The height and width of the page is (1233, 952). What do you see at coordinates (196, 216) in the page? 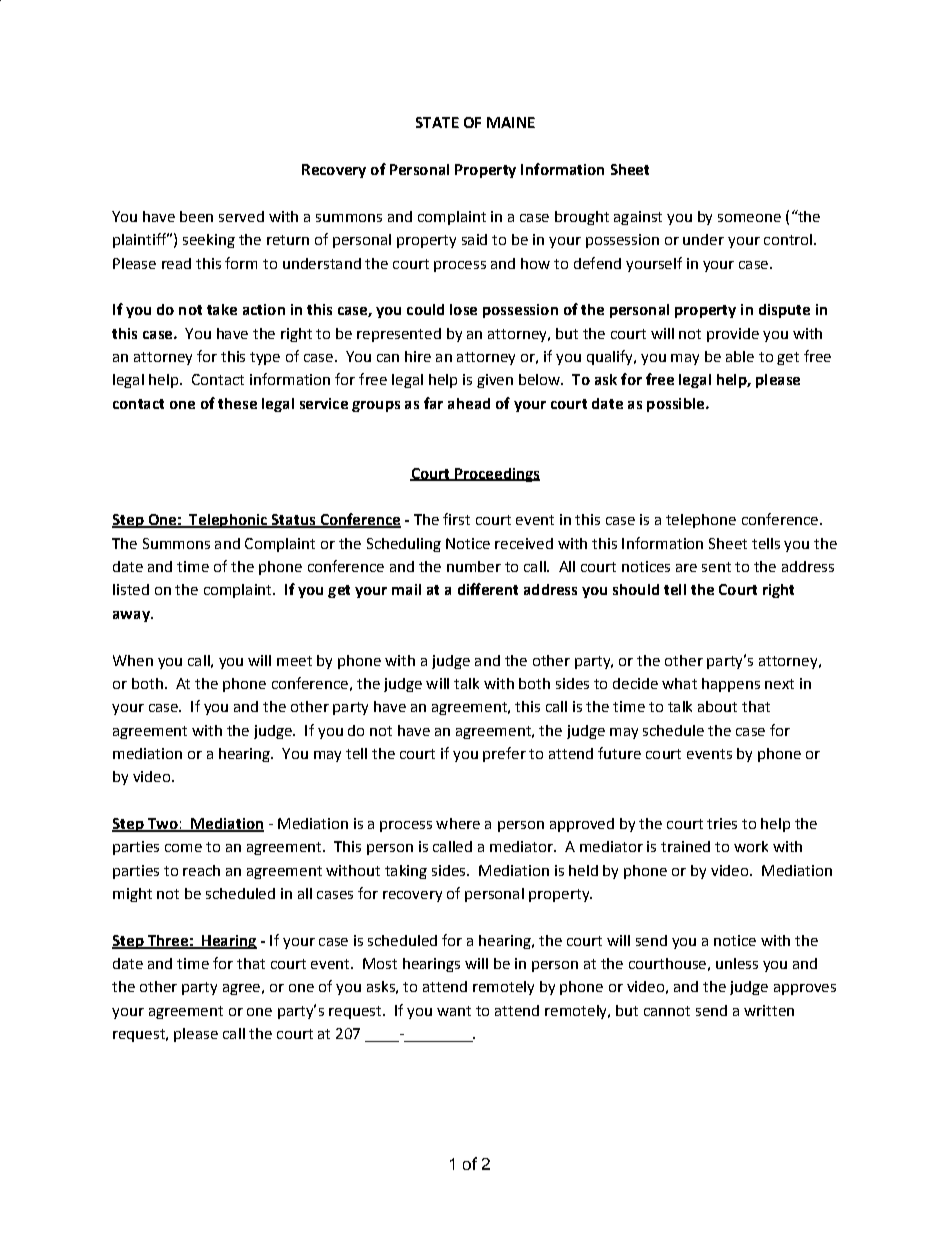
I see `been` at bounding box center [196, 216].
